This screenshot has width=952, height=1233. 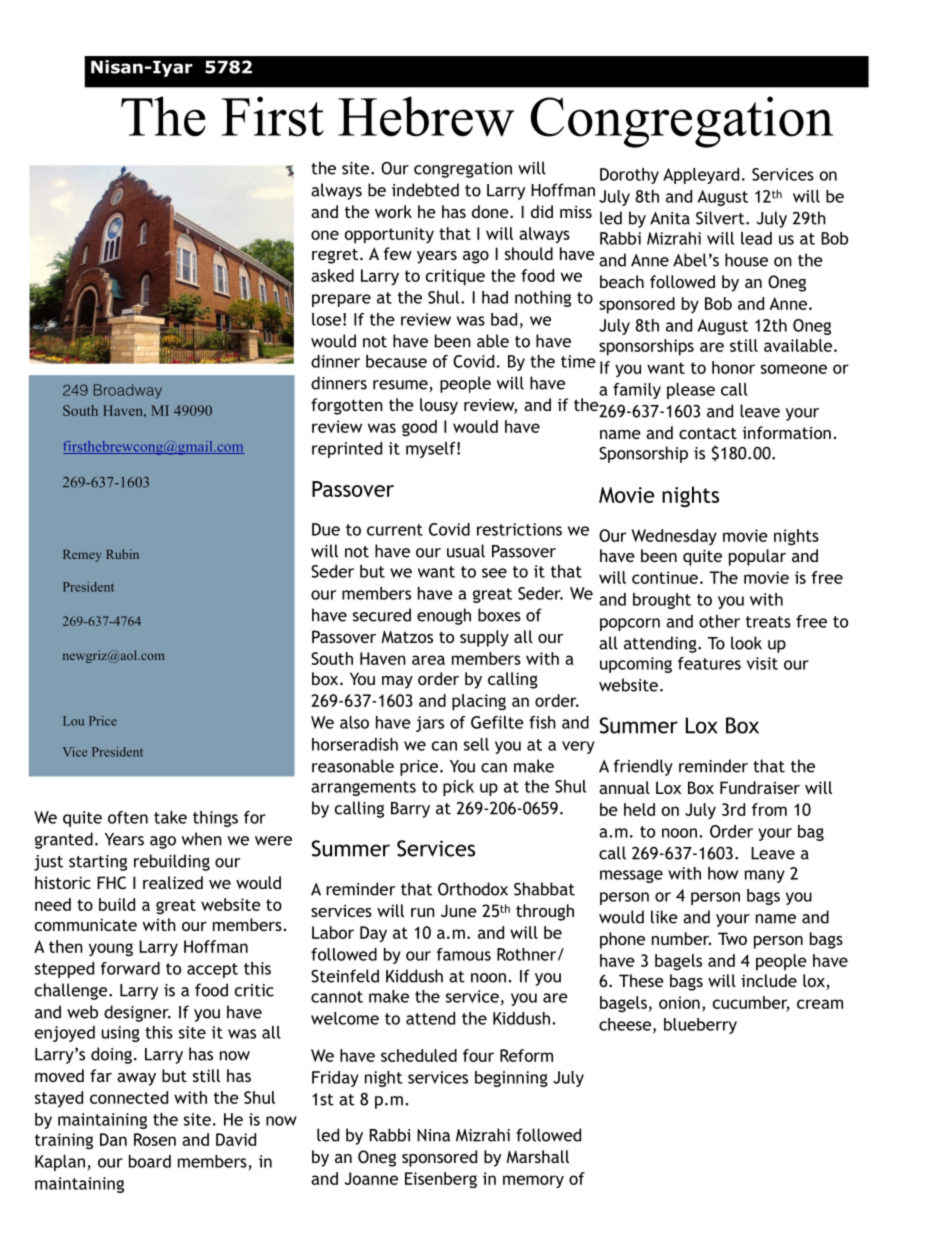 I want to click on features, so click(x=709, y=663).
